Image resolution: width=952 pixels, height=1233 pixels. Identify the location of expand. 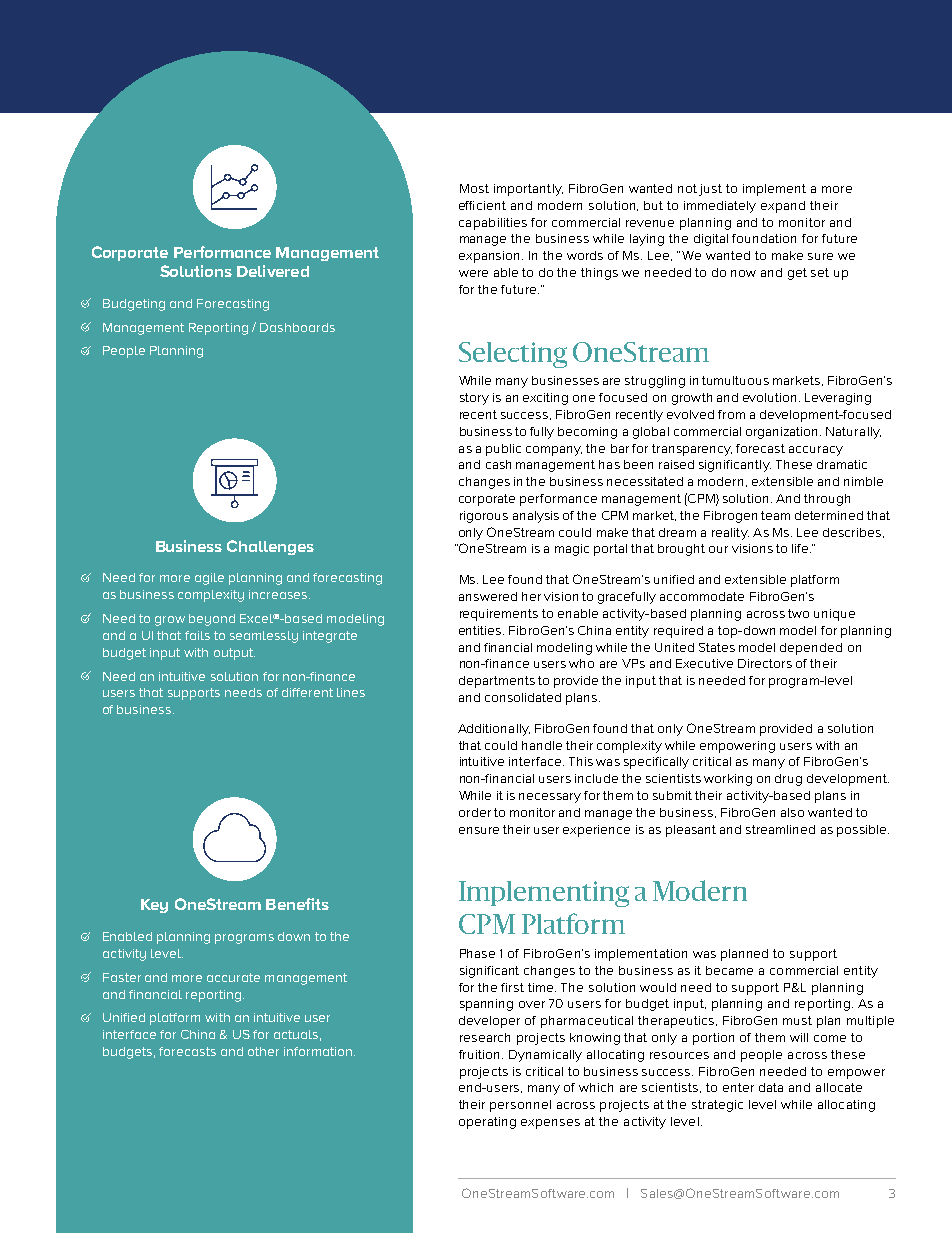
(783, 207).
